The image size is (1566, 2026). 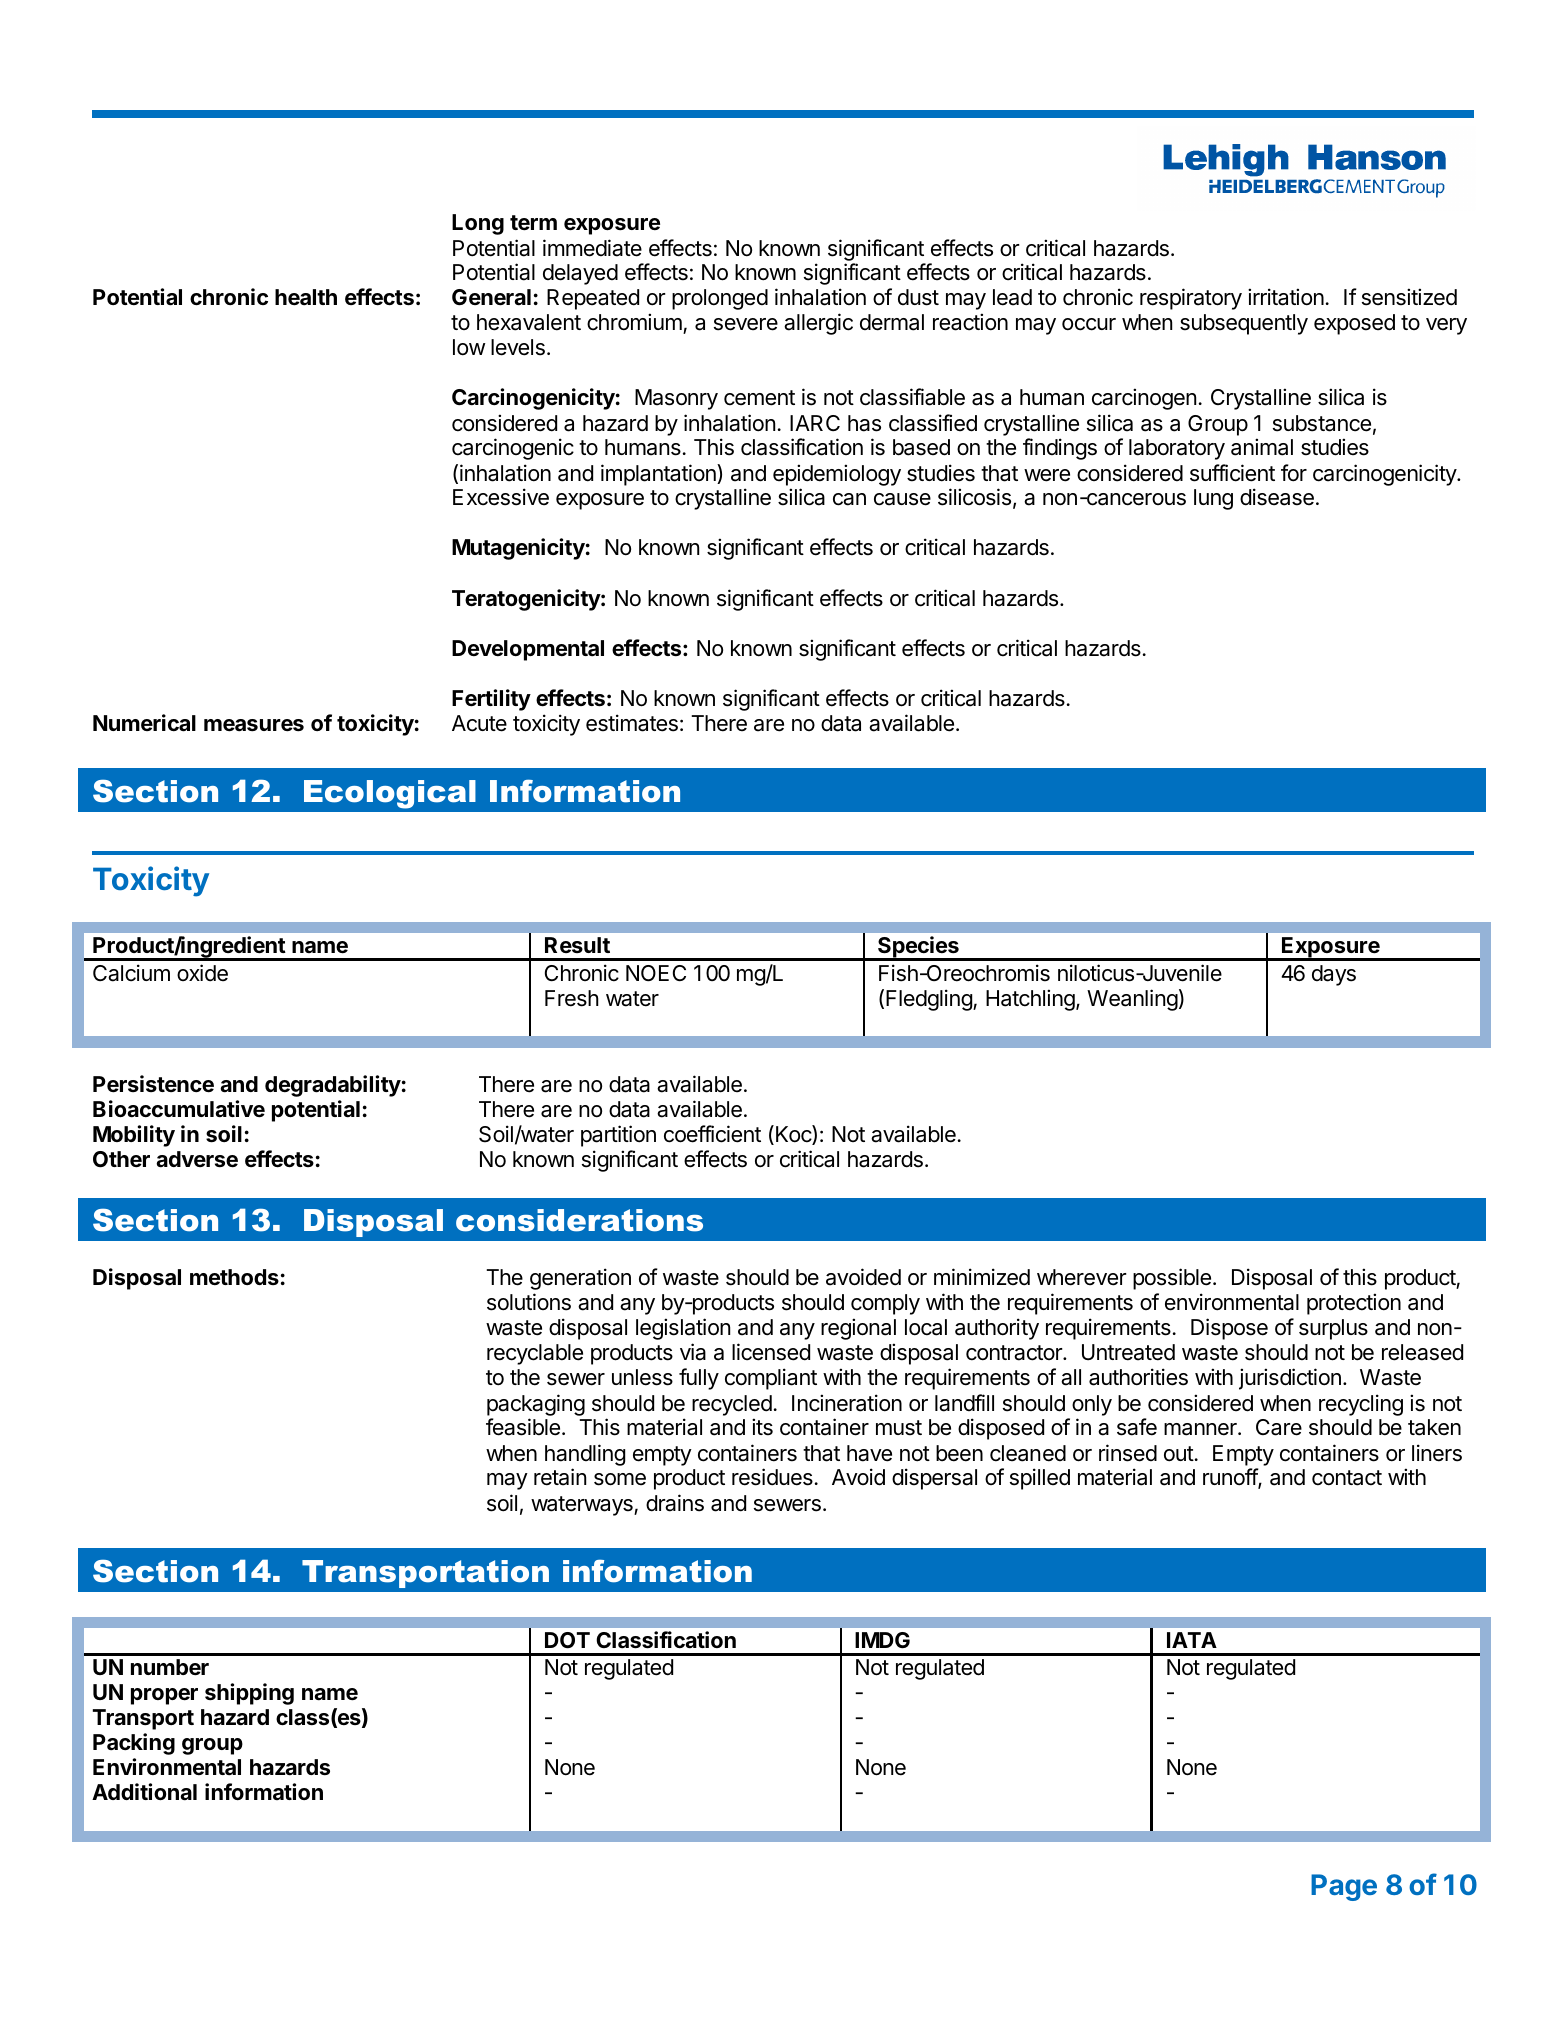 What do you see at coordinates (712, 1134) in the screenshot?
I see `coefficient` at bounding box center [712, 1134].
